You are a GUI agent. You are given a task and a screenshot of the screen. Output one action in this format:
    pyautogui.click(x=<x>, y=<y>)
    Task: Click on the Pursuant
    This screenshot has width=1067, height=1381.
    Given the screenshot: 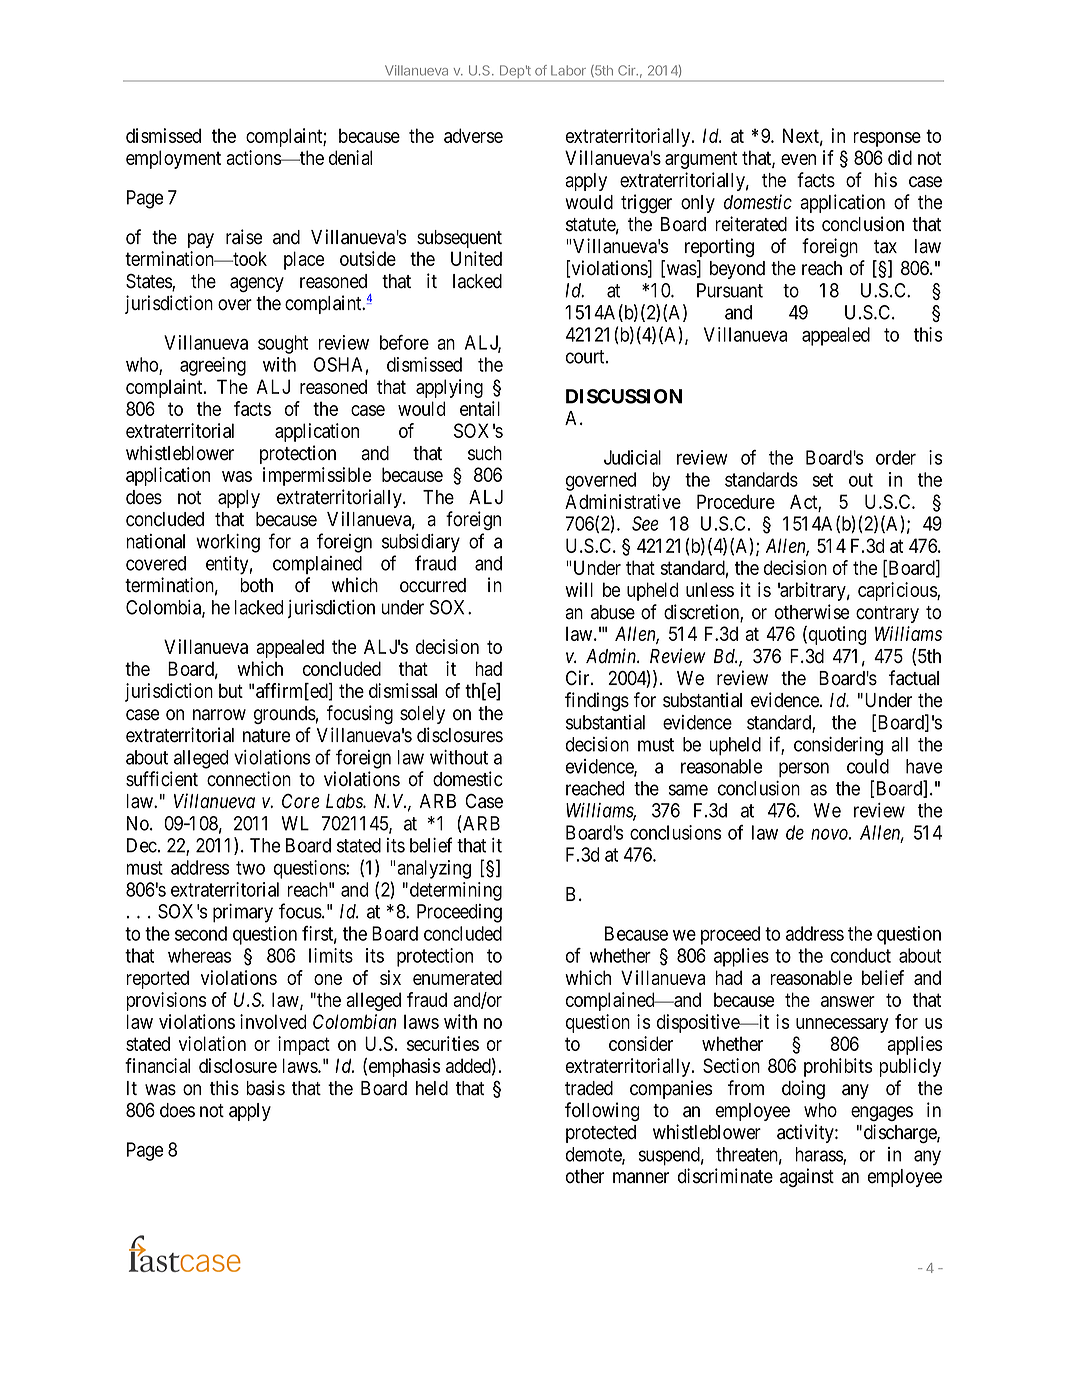 What is the action you would take?
    pyautogui.click(x=730, y=290)
